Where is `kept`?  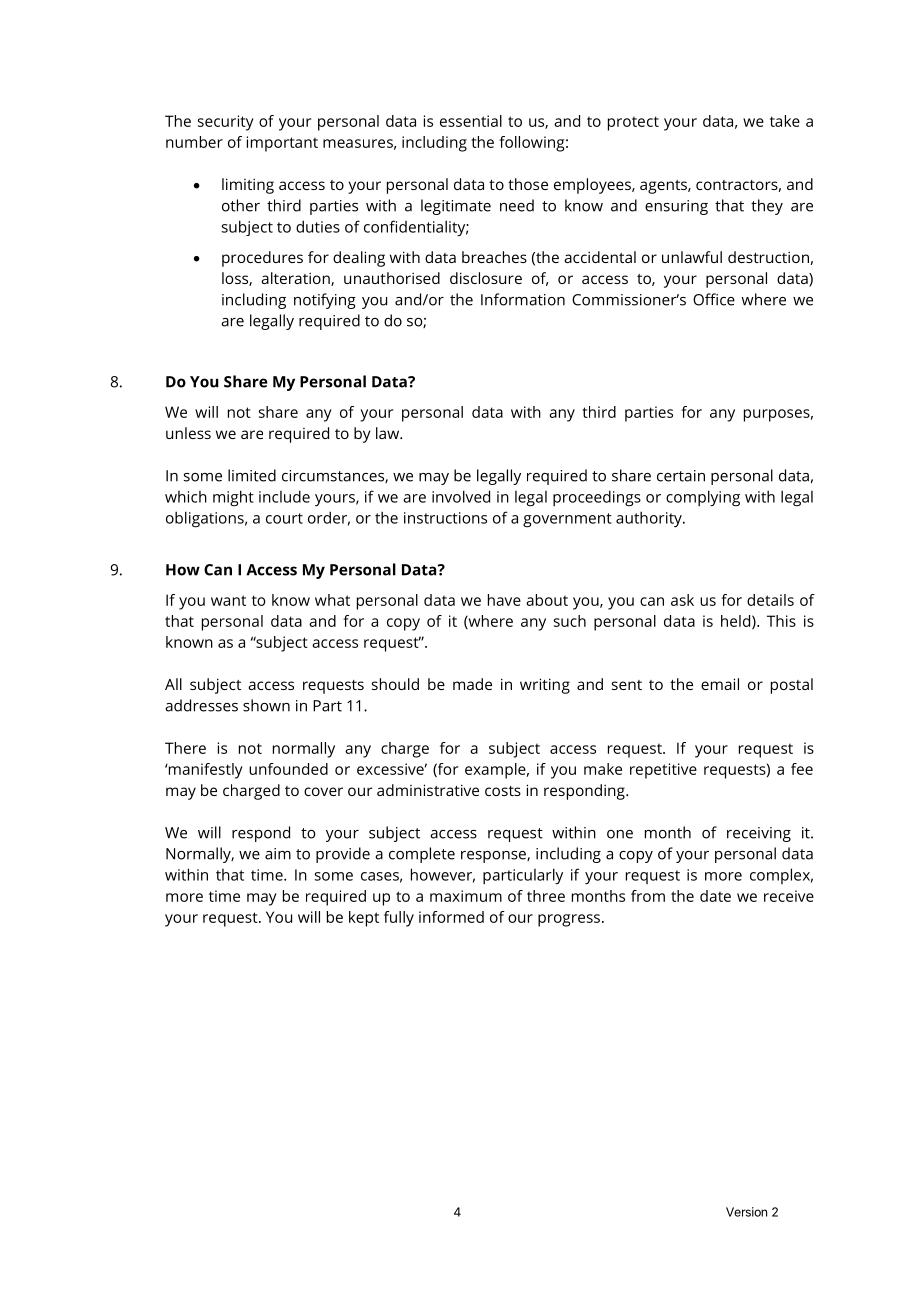
kept is located at coordinates (364, 919).
